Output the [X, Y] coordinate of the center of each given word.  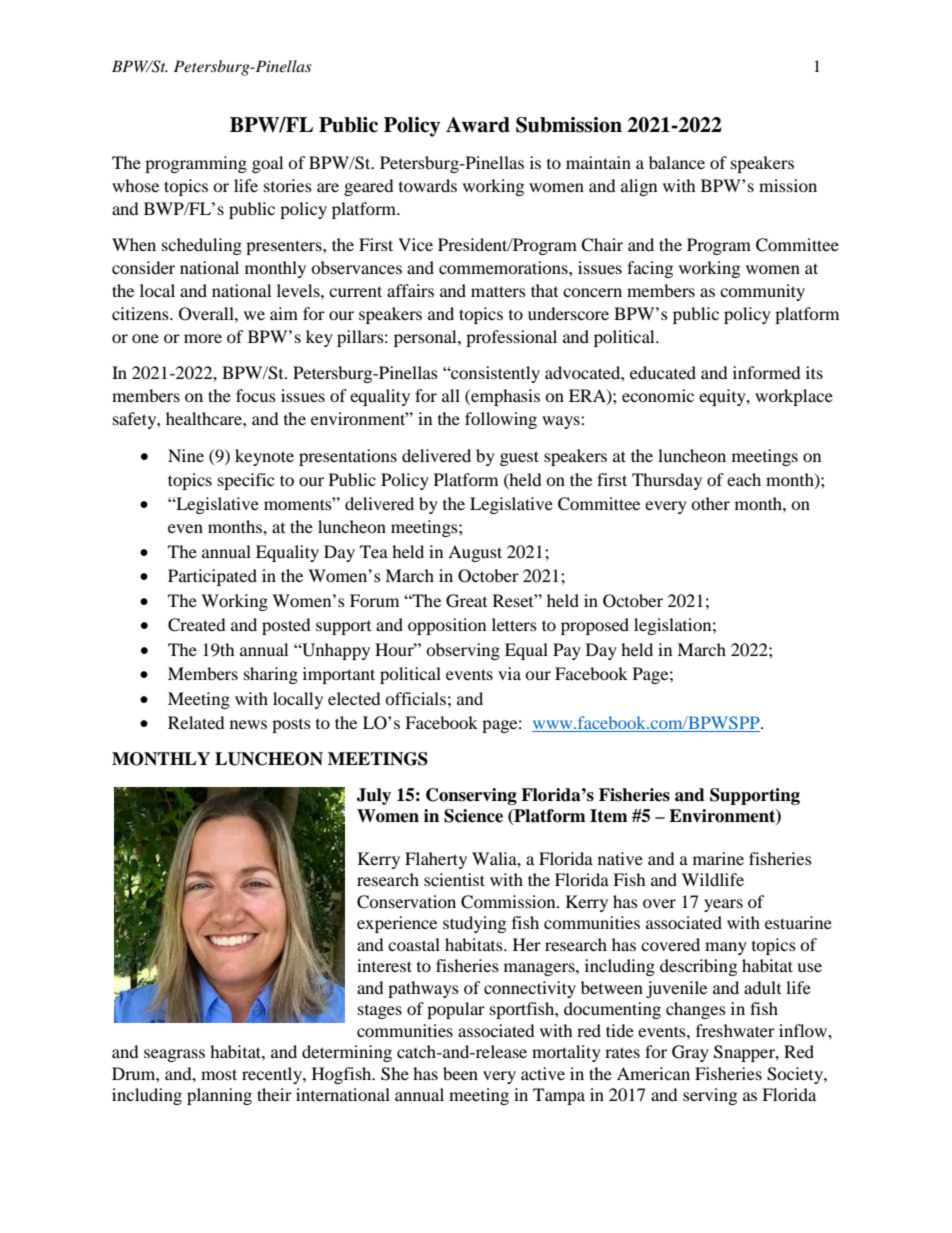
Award [478, 125]
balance [677, 162]
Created [197, 625]
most [219, 1074]
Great [466, 601]
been [460, 1073]
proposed [595, 626]
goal [267, 164]
